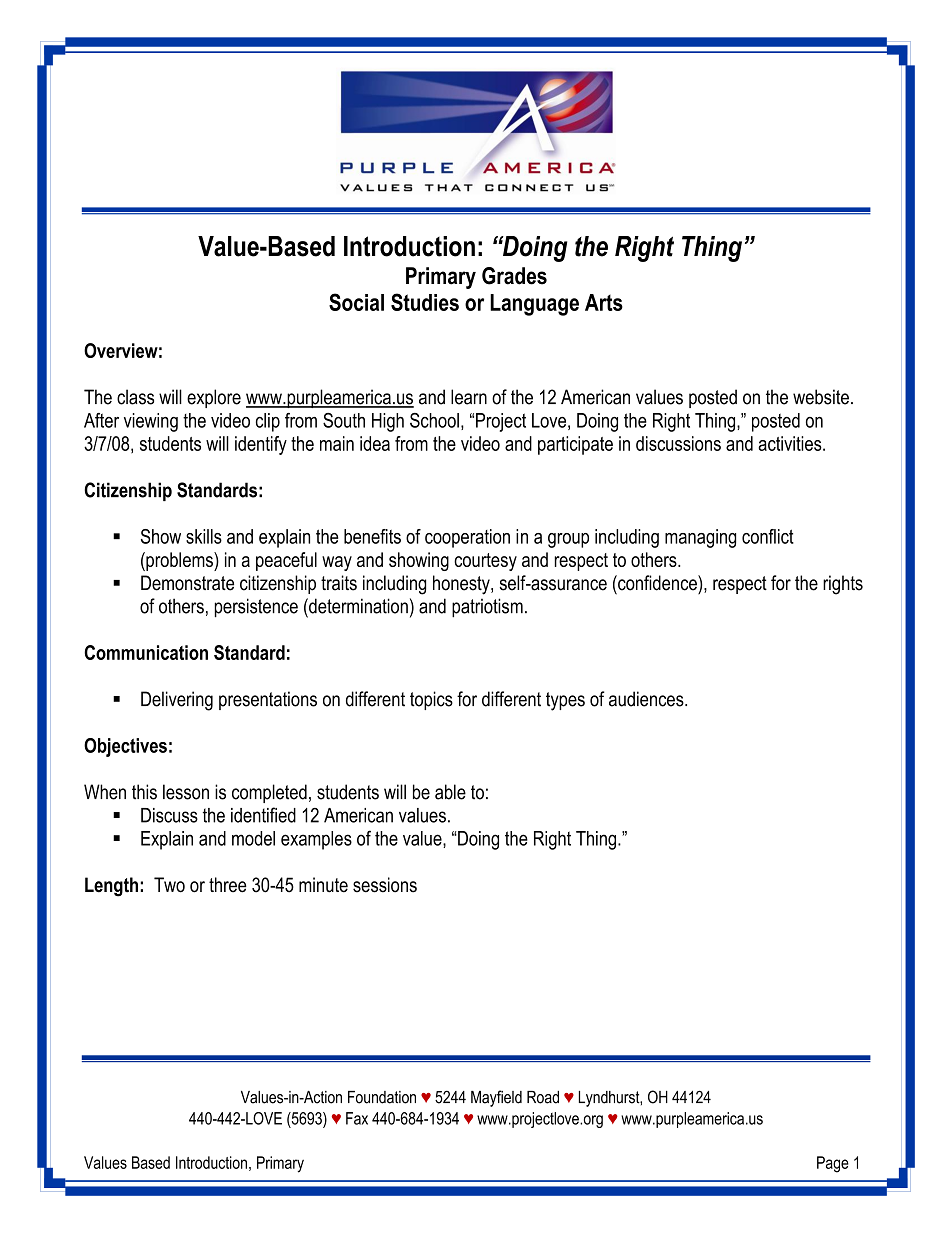  Describe the element at coordinates (604, 302) in the document. I see `Arts` at that location.
